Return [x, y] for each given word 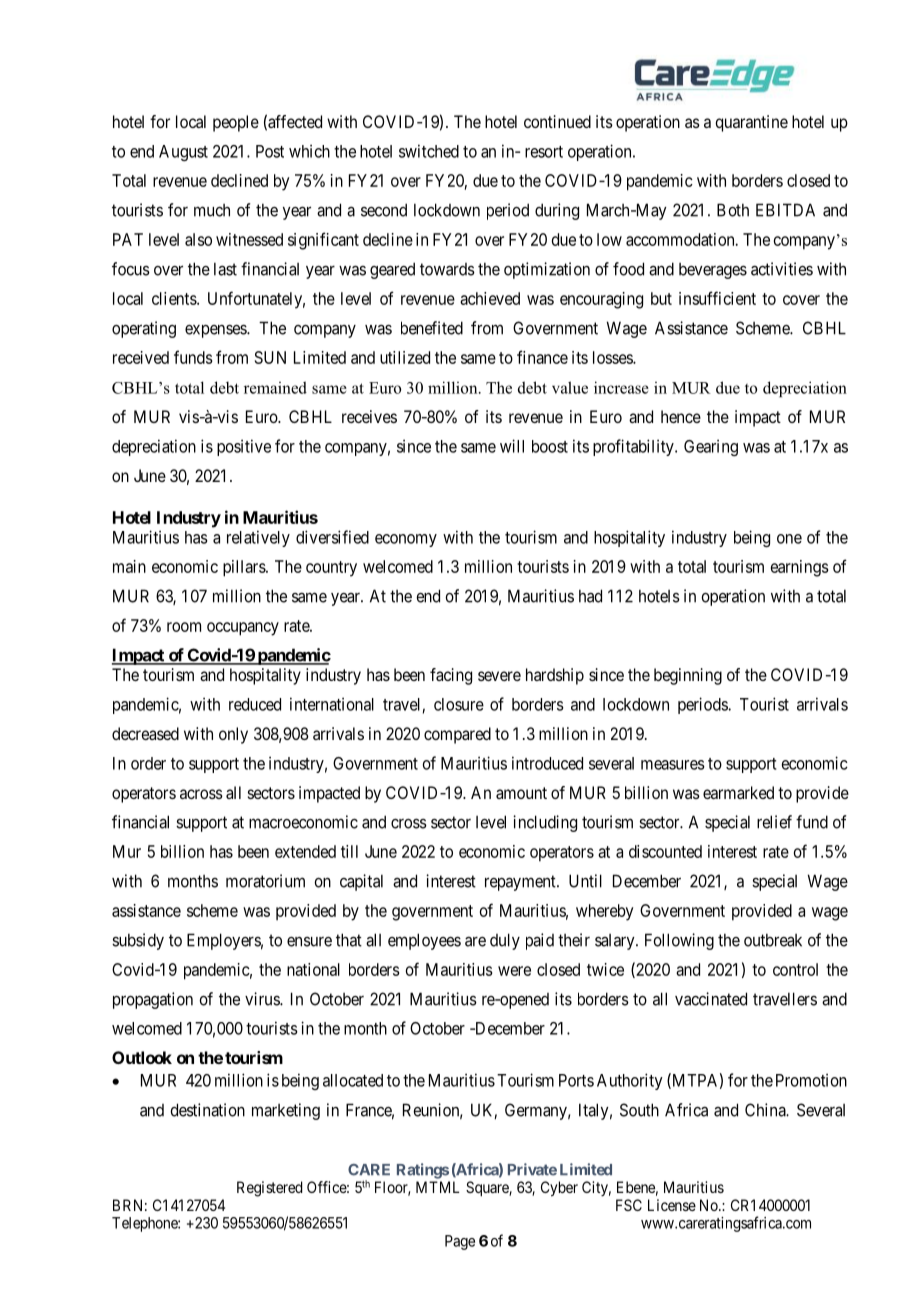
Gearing [711, 447]
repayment [521, 883]
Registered [269, 1189]
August [183, 153]
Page [460, 1242]
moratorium [265, 881]
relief [774, 822]
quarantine [751, 123]
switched [429, 151]
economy [406, 540]
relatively [258, 538]
